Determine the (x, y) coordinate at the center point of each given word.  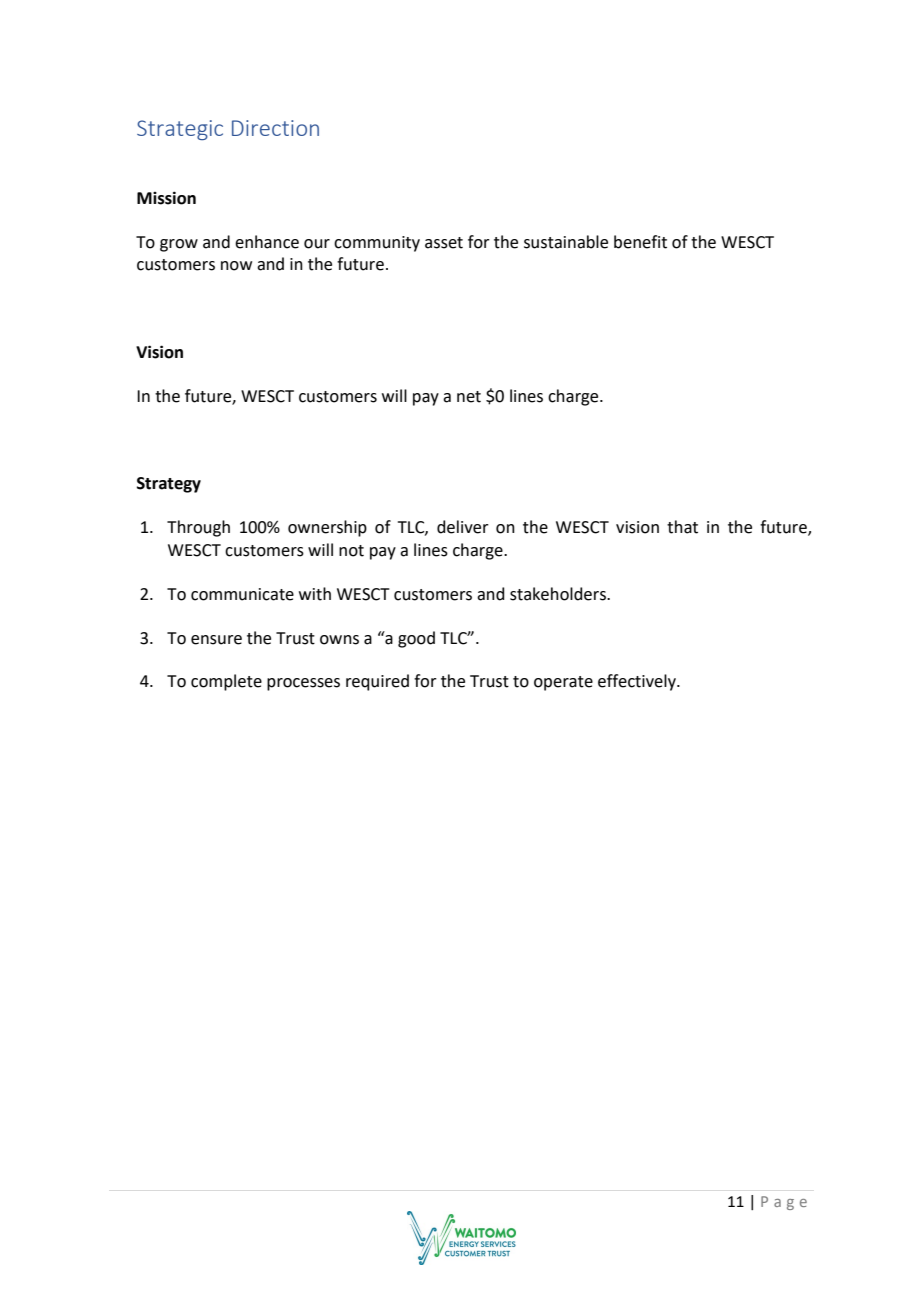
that (682, 527)
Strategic (180, 130)
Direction (275, 128)
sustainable (566, 242)
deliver (463, 527)
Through (198, 528)
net (469, 397)
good (416, 639)
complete (226, 682)
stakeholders (559, 594)
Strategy (169, 485)
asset (444, 243)
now (236, 266)
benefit (640, 242)
